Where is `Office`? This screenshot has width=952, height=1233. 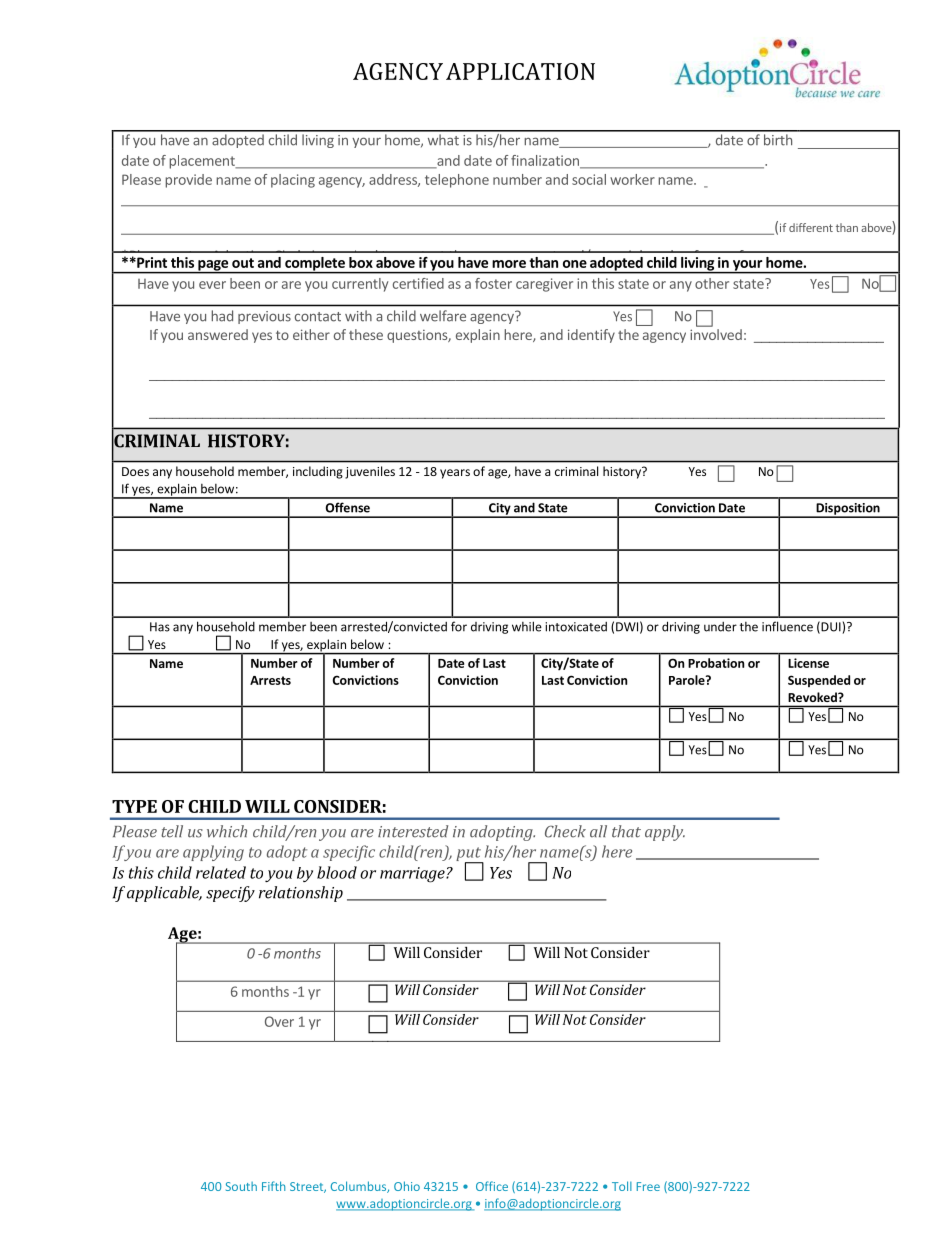 Office is located at coordinates (492, 1186).
